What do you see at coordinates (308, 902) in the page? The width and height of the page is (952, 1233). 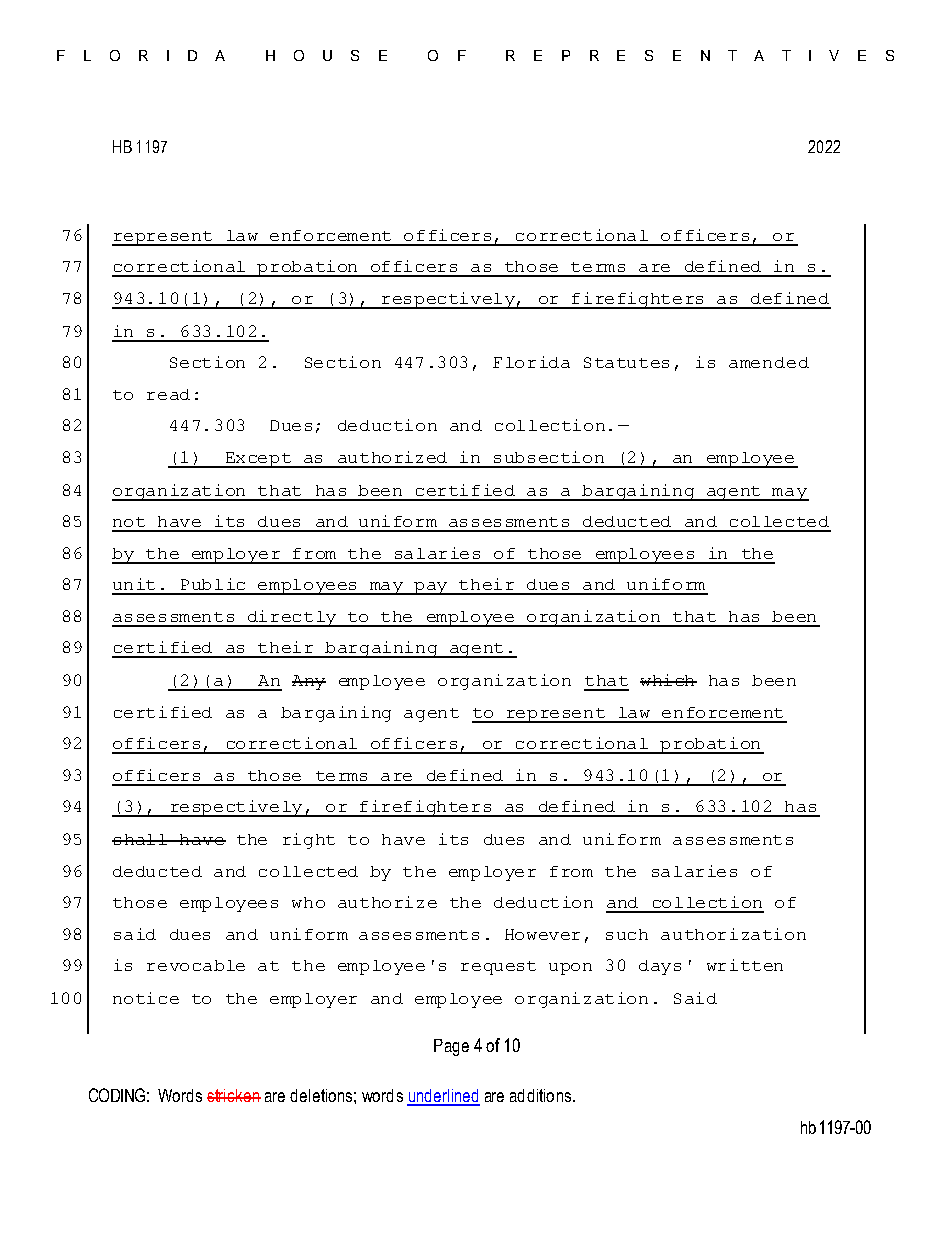 I see `who` at bounding box center [308, 902].
